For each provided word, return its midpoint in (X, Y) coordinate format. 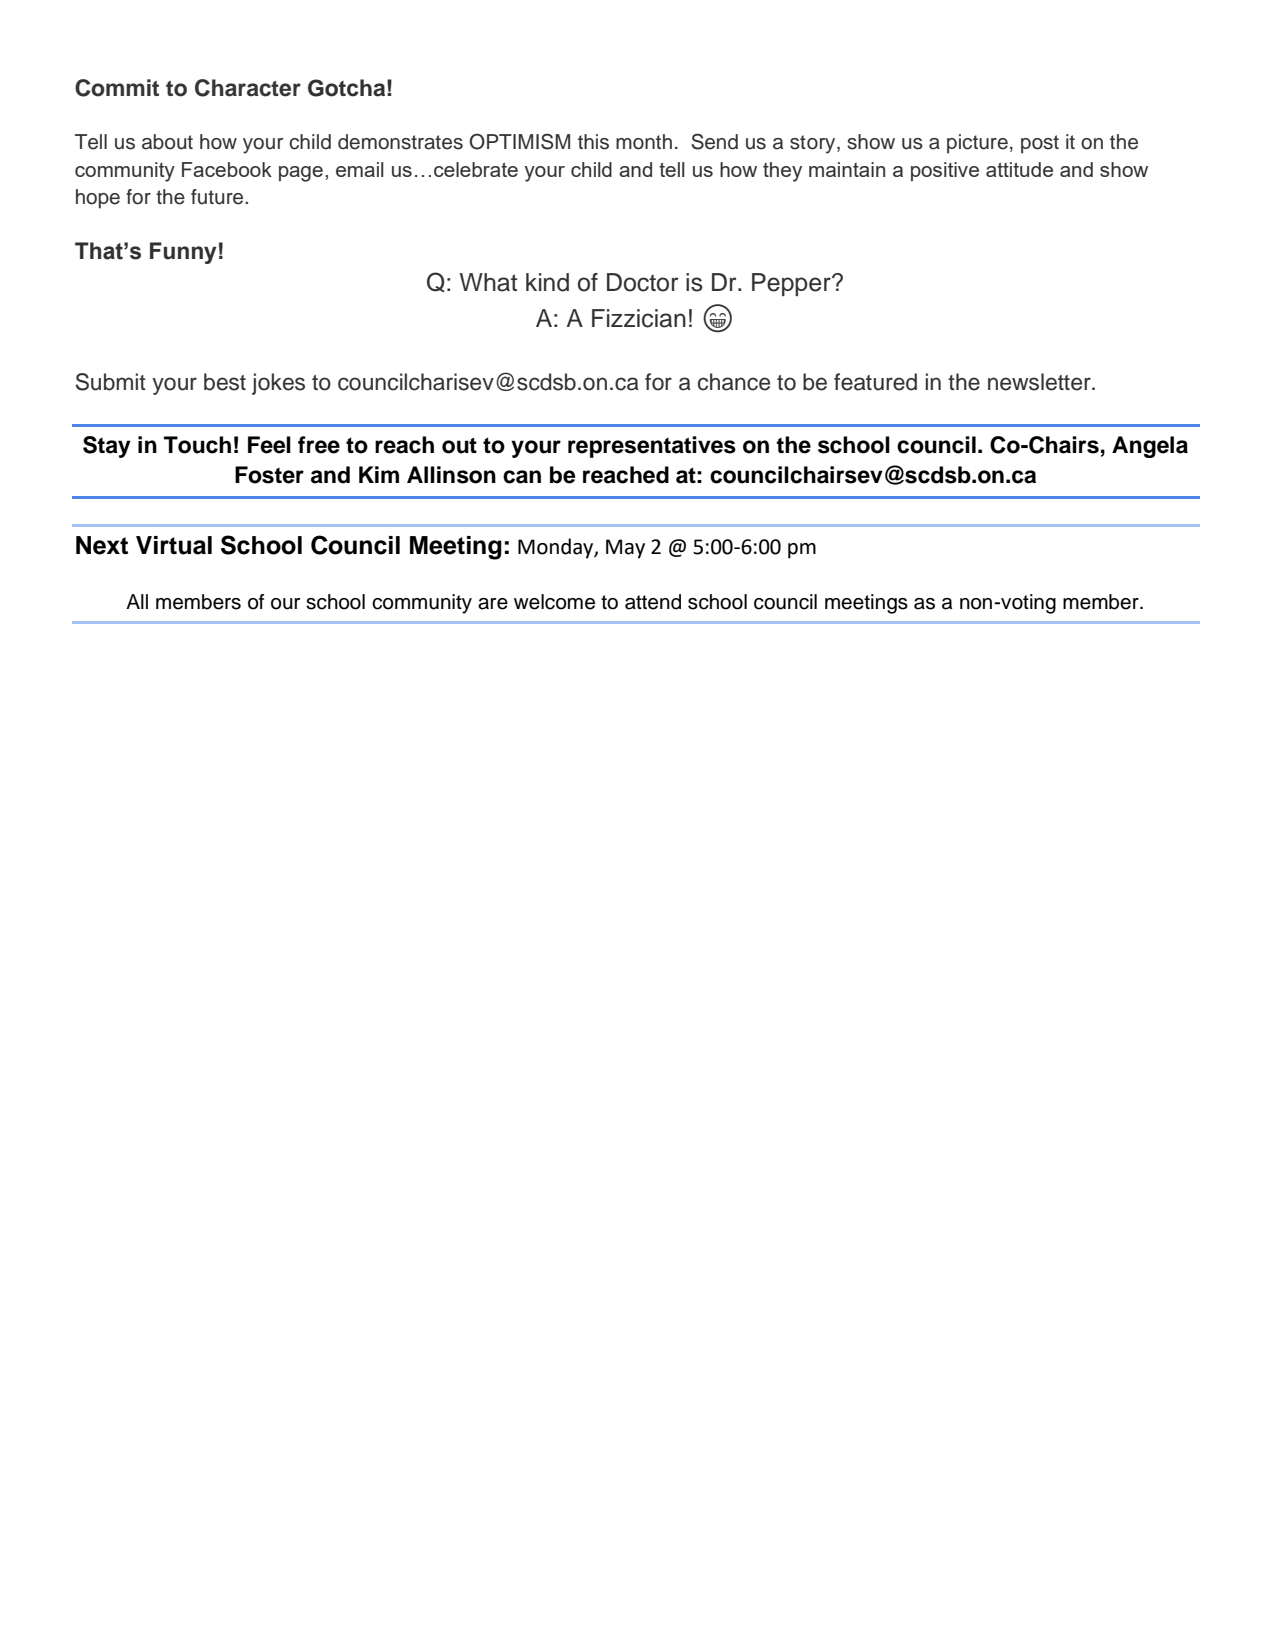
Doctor (643, 282)
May (625, 549)
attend (653, 602)
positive (945, 171)
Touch (197, 445)
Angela (1150, 447)
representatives (652, 447)
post (1040, 144)
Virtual (174, 545)
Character (248, 88)
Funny (183, 253)
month (644, 142)
